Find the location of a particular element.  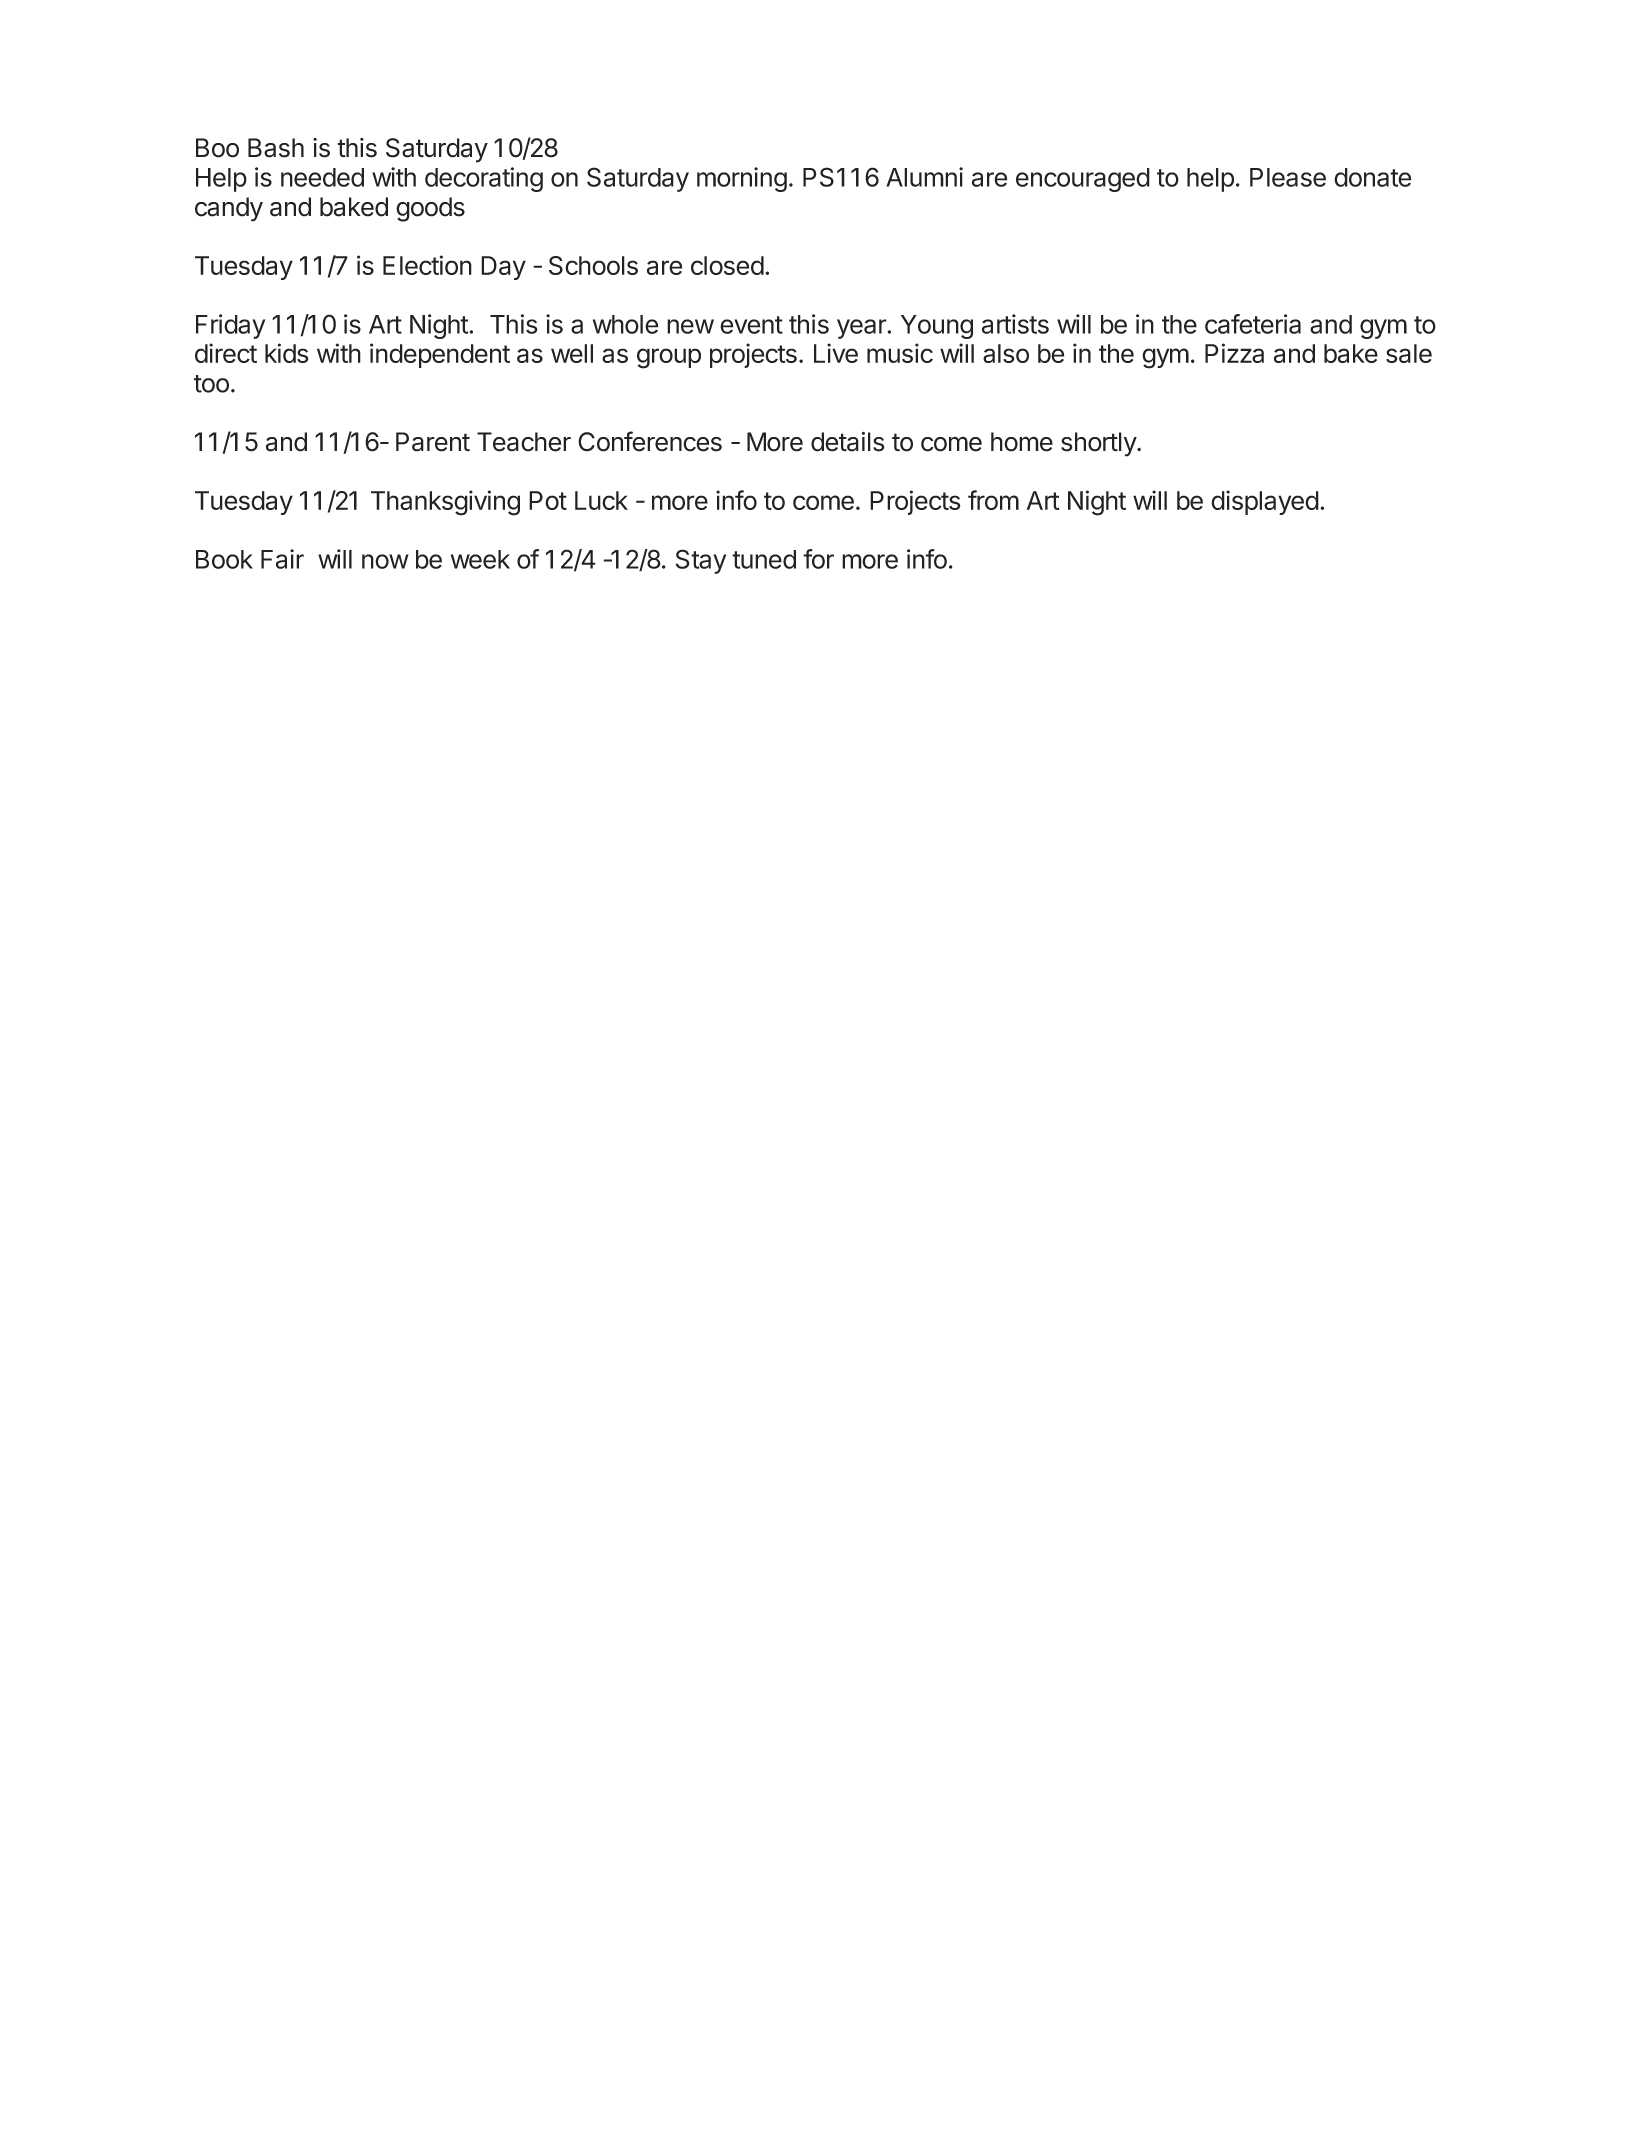

Please is located at coordinates (1288, 177).
